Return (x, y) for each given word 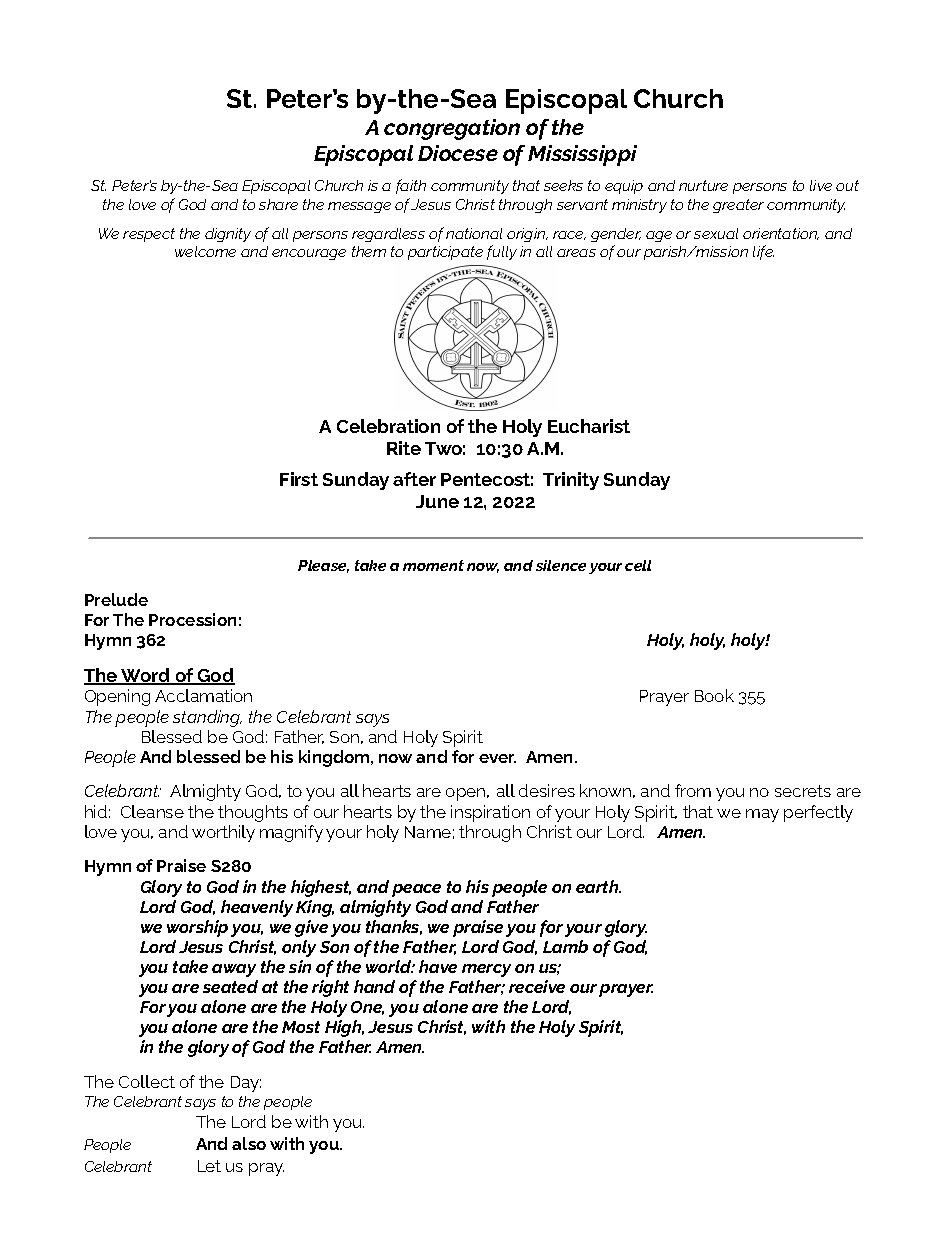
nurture (703, 185)
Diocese (458, 153)
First (299, 479)
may (762, 815)
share (278, 204)
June (437, 501)
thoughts (253, 813)
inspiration (490, 813)
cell (638, 565)
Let (209, 1166)
